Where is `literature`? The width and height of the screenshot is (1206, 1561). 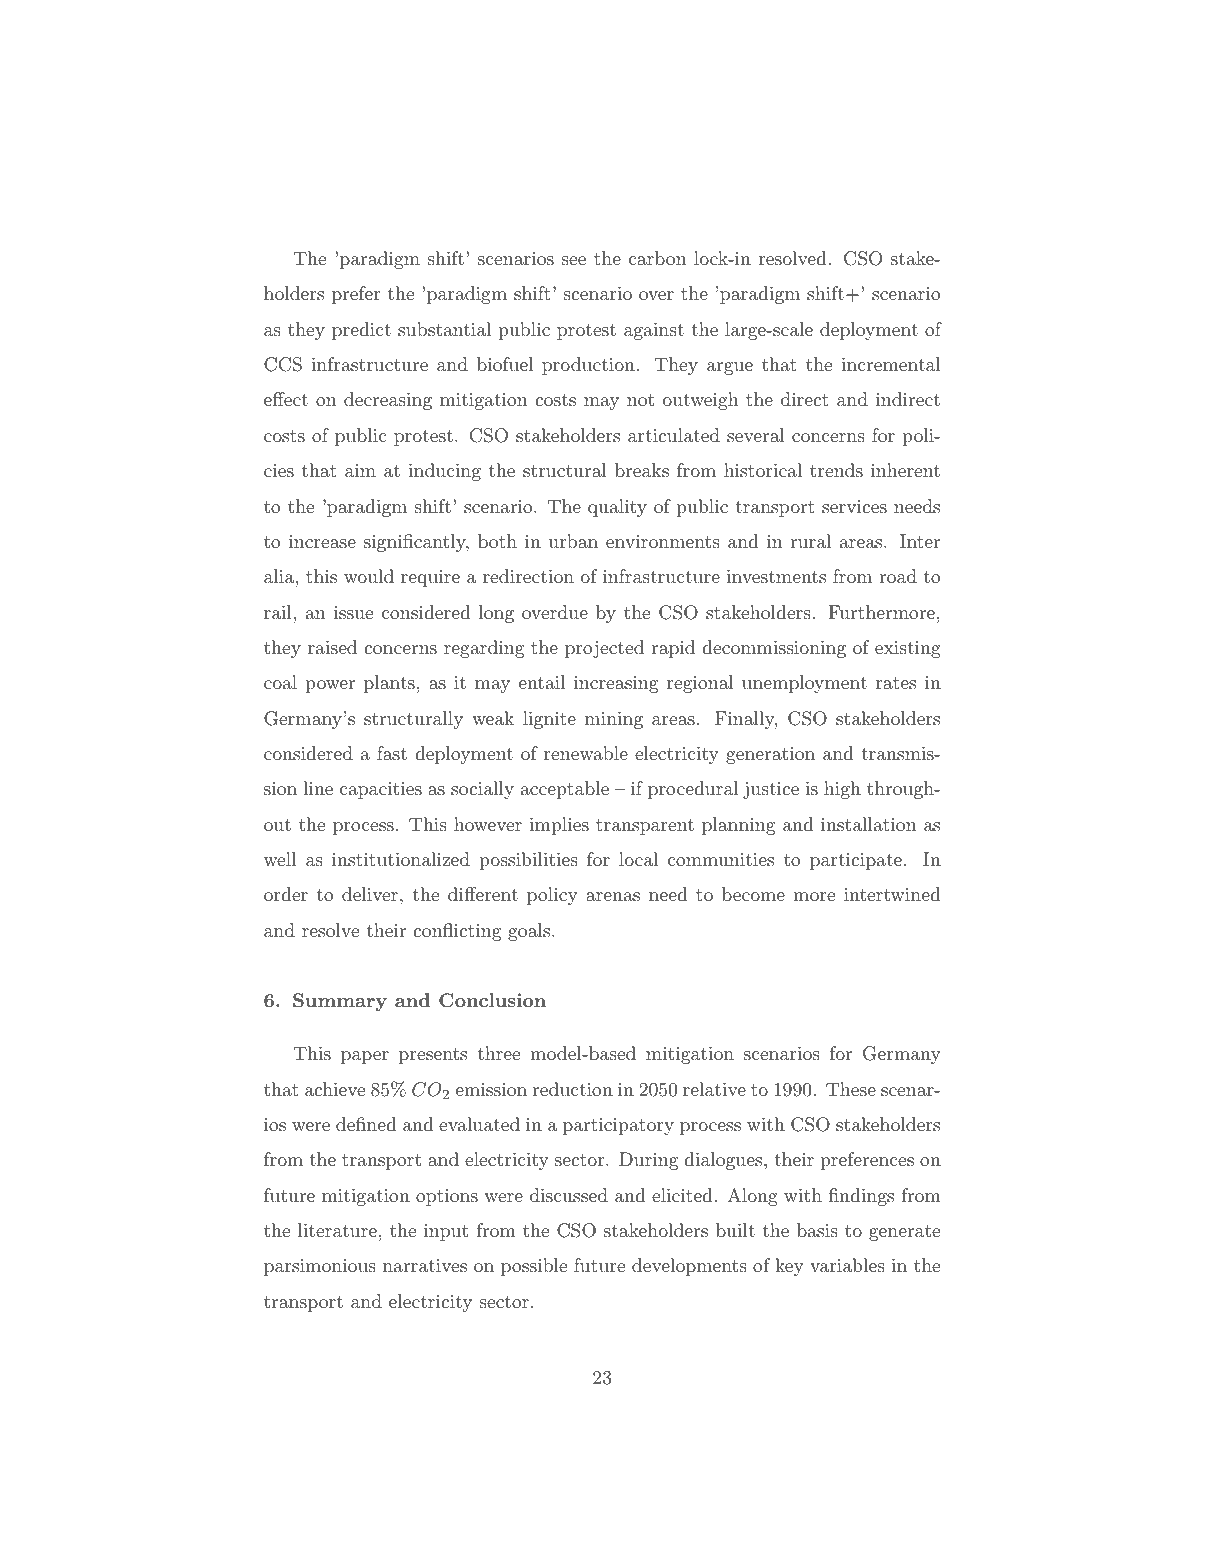
literature is located at coordinates (337, 1230).
